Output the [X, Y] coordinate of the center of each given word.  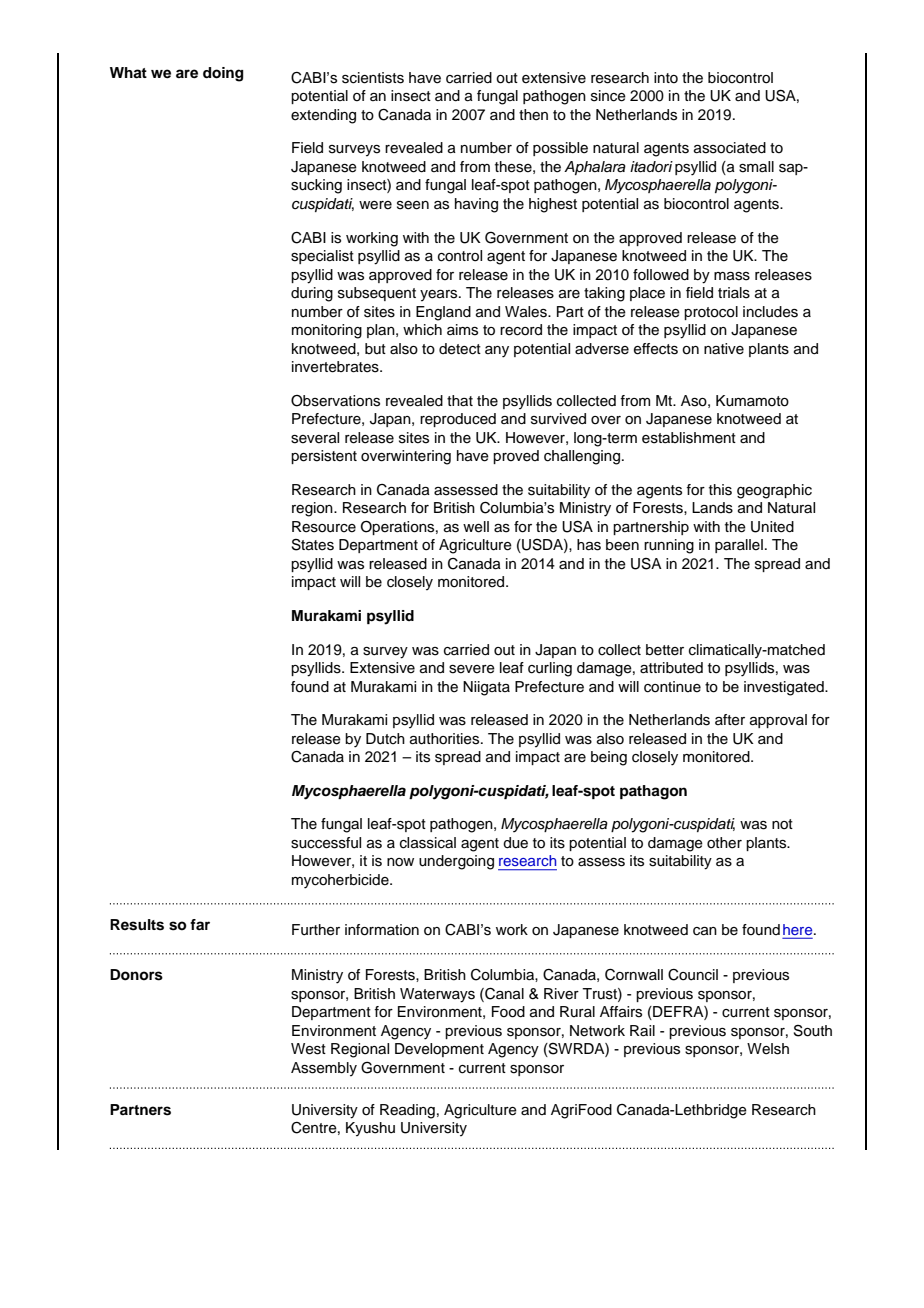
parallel [739, 546]
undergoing [456, 862]
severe [472, 669]
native [724, 349]
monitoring [327, 331]
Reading [407, 1111]
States [313, 544]
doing [223, 74]
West [308, 1049]
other [724, 843]
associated [730, 148]
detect [460, 349]
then [533, 115]
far [200, 924]
